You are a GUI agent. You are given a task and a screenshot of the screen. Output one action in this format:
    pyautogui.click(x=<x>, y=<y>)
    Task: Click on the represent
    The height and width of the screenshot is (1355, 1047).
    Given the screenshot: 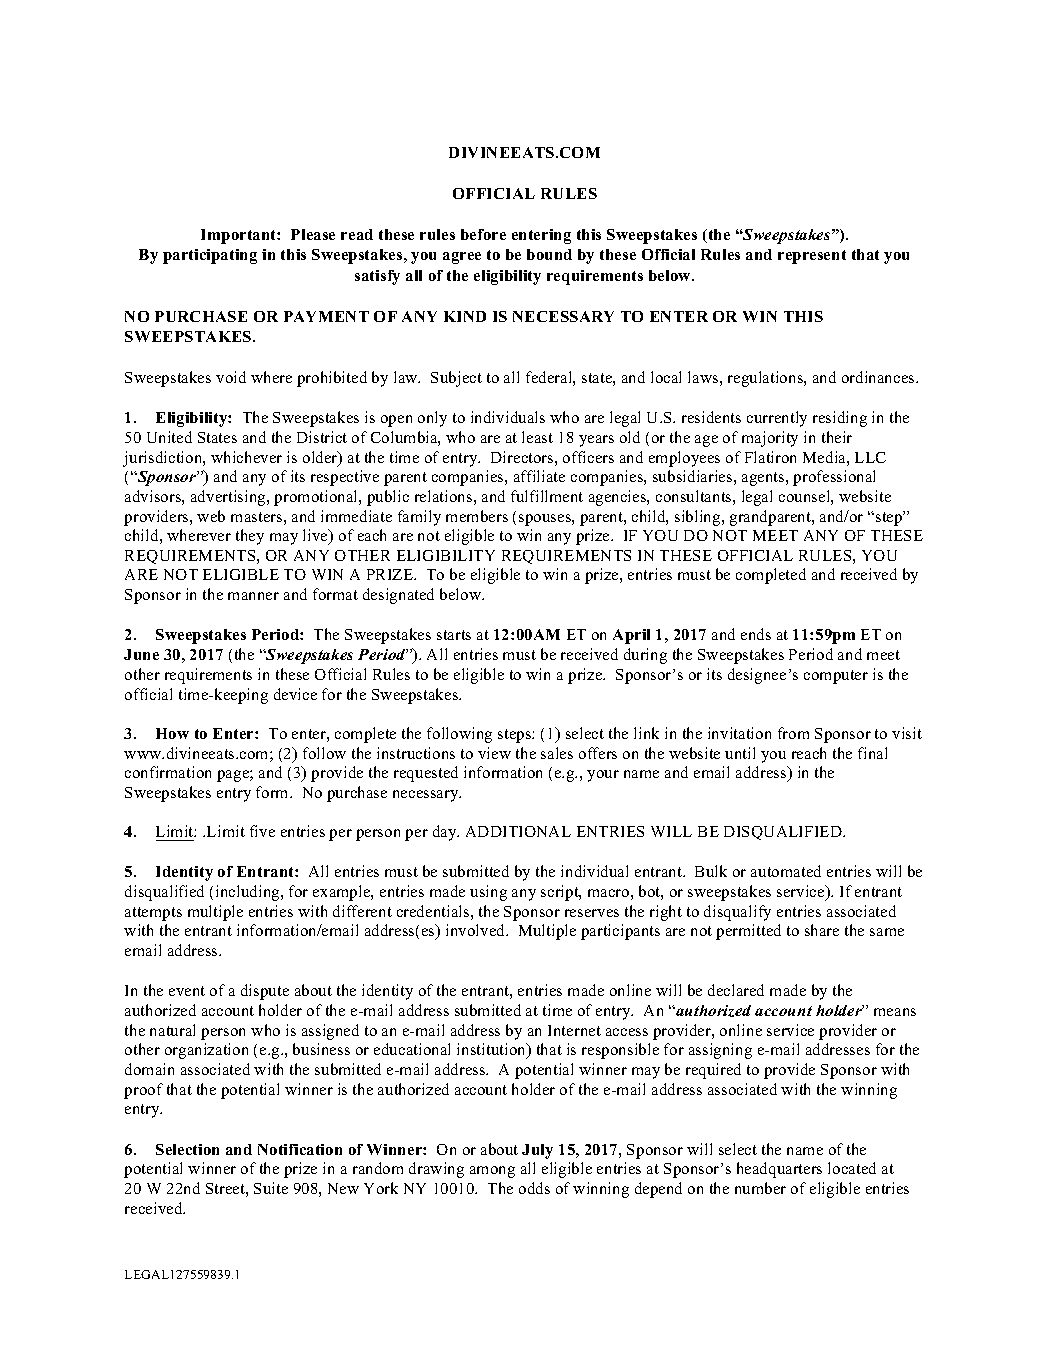 What is the action you would take?
    pyautogui.click(x=812, y=257)
